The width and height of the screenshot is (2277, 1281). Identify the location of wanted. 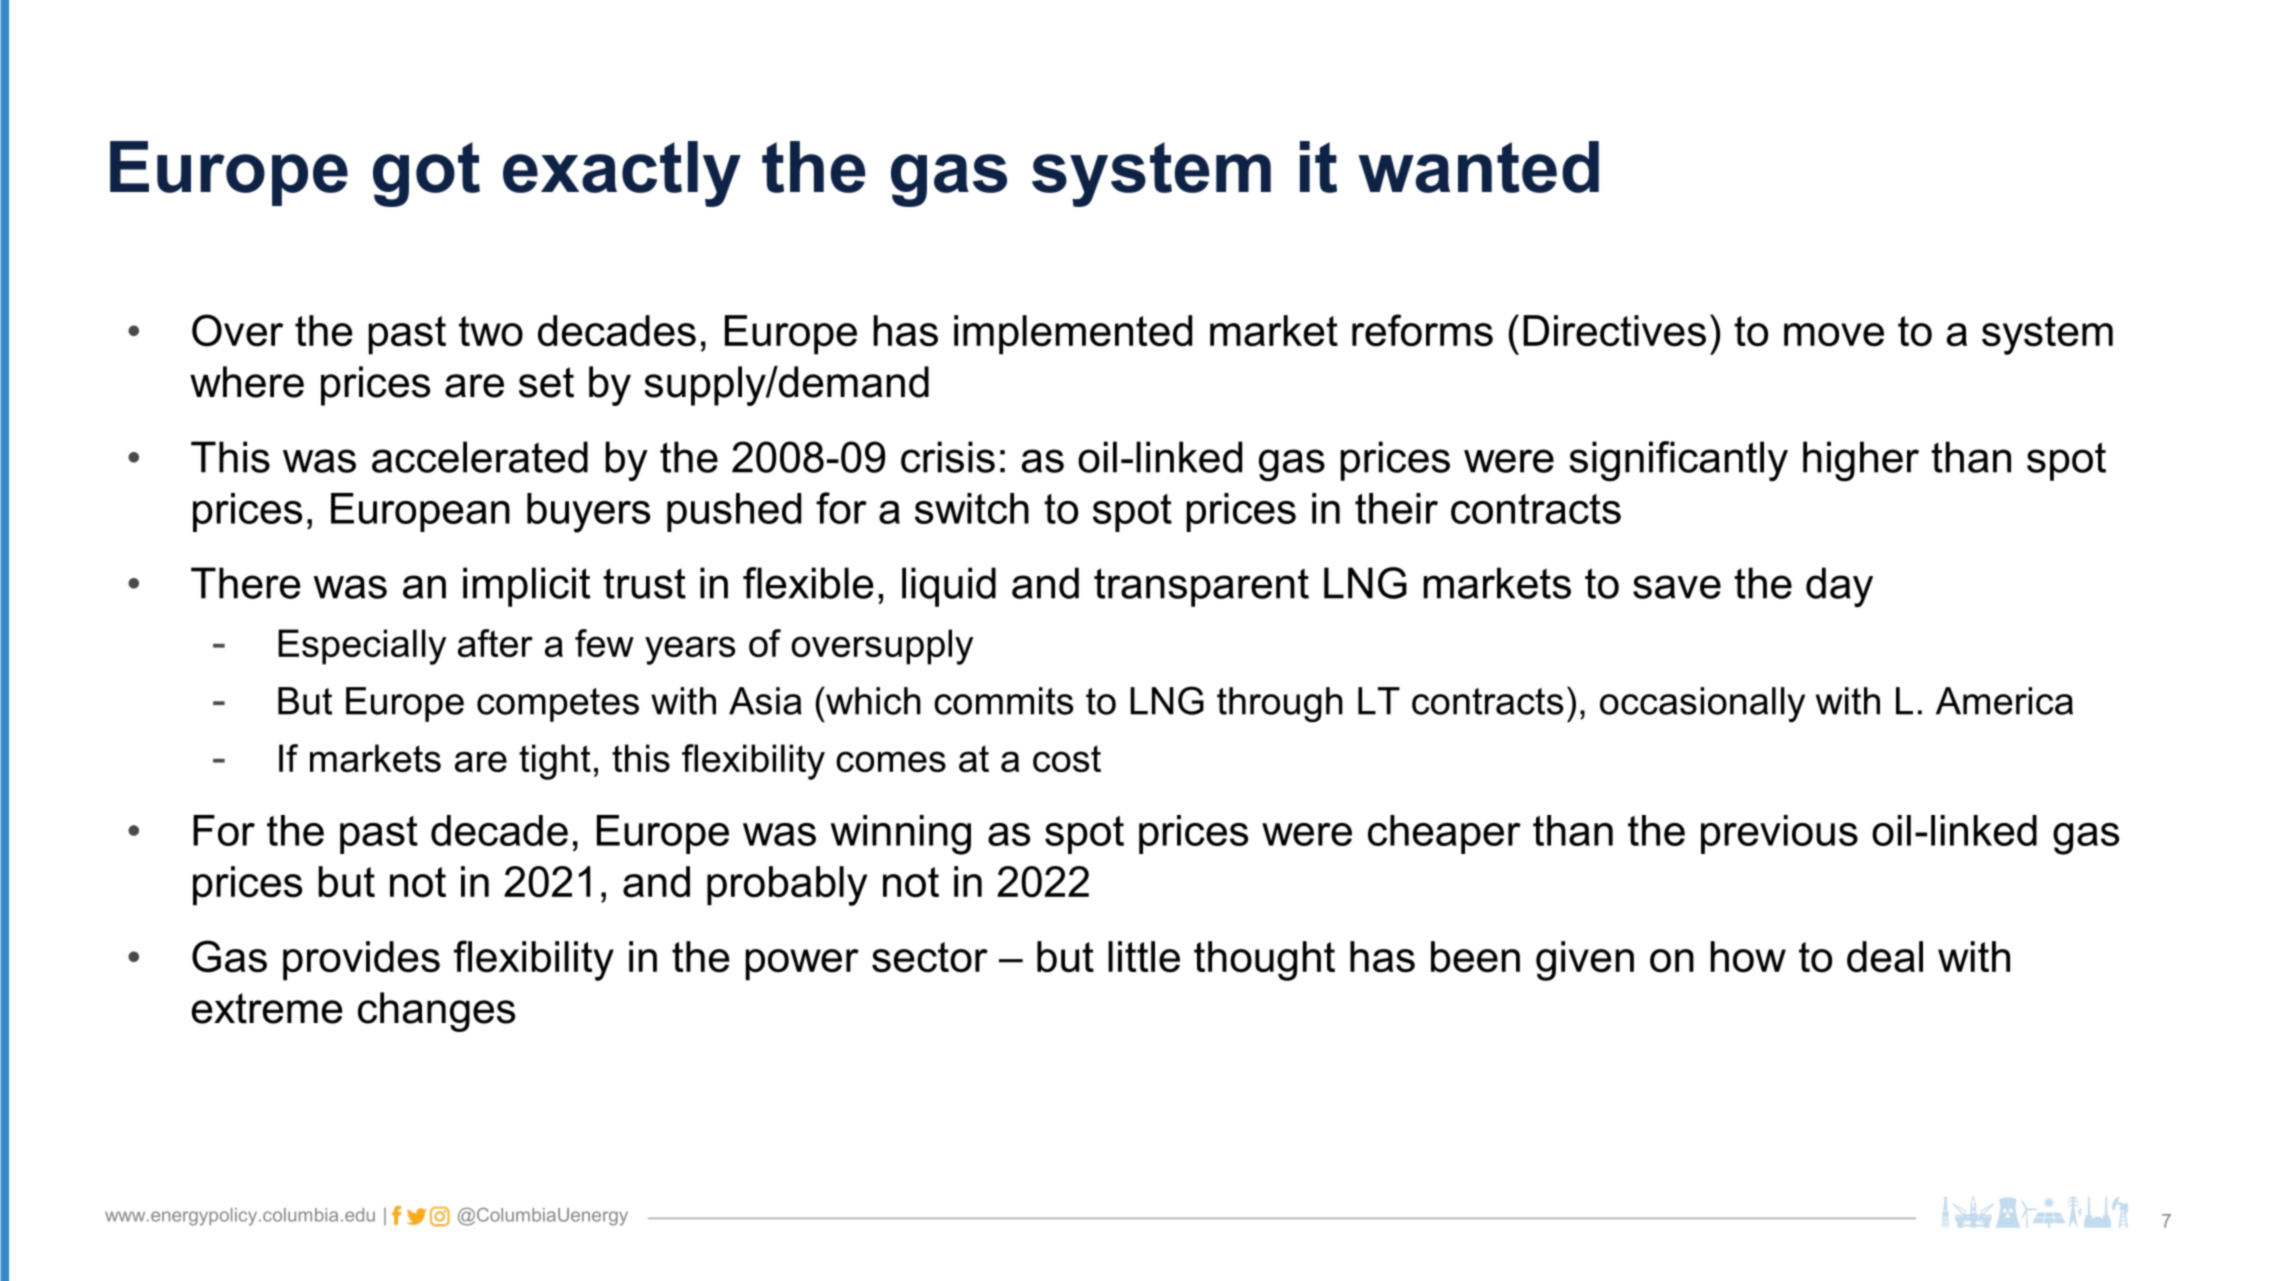
(1478, 167).
